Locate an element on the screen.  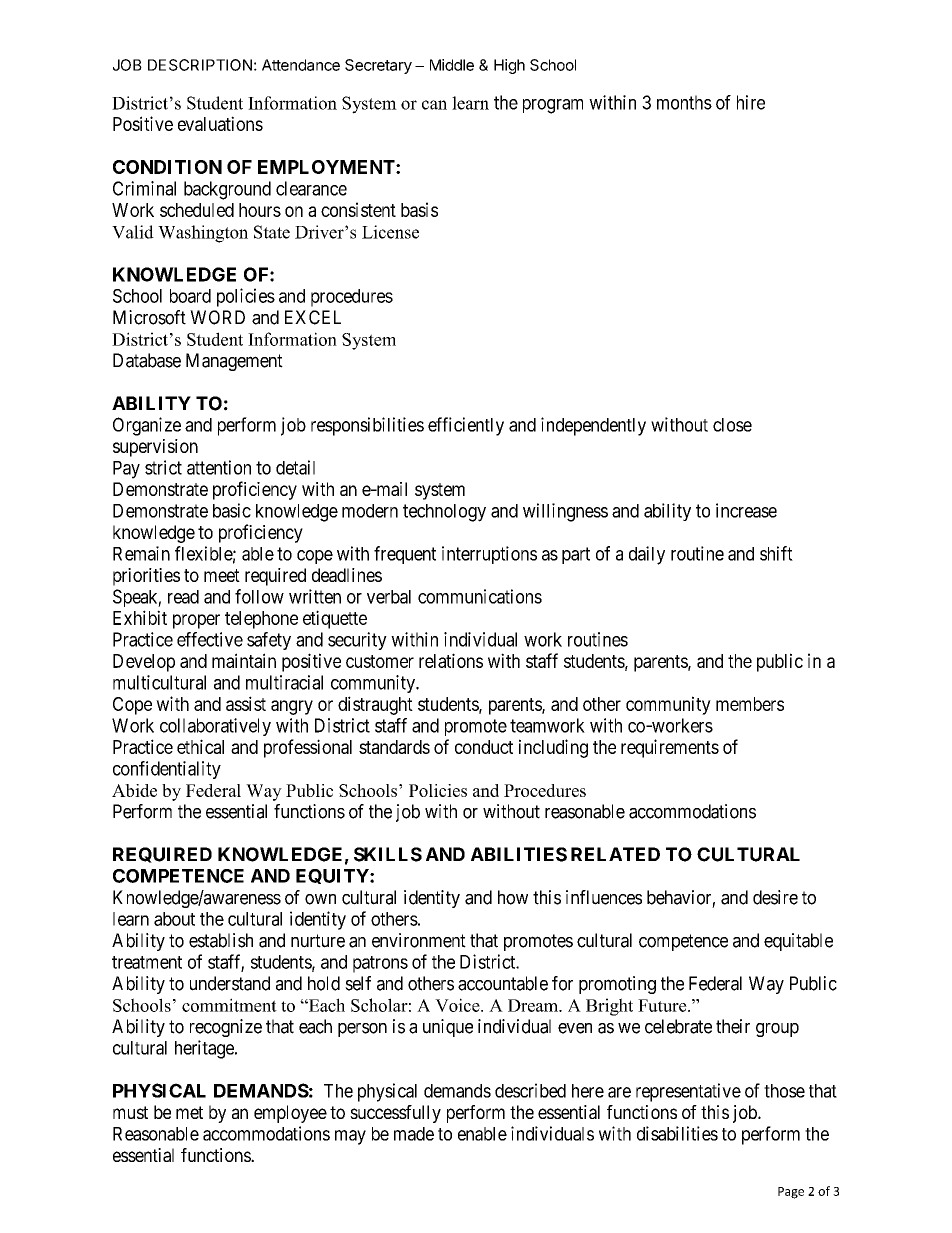
requirements is located at coordinates (670, 748).
